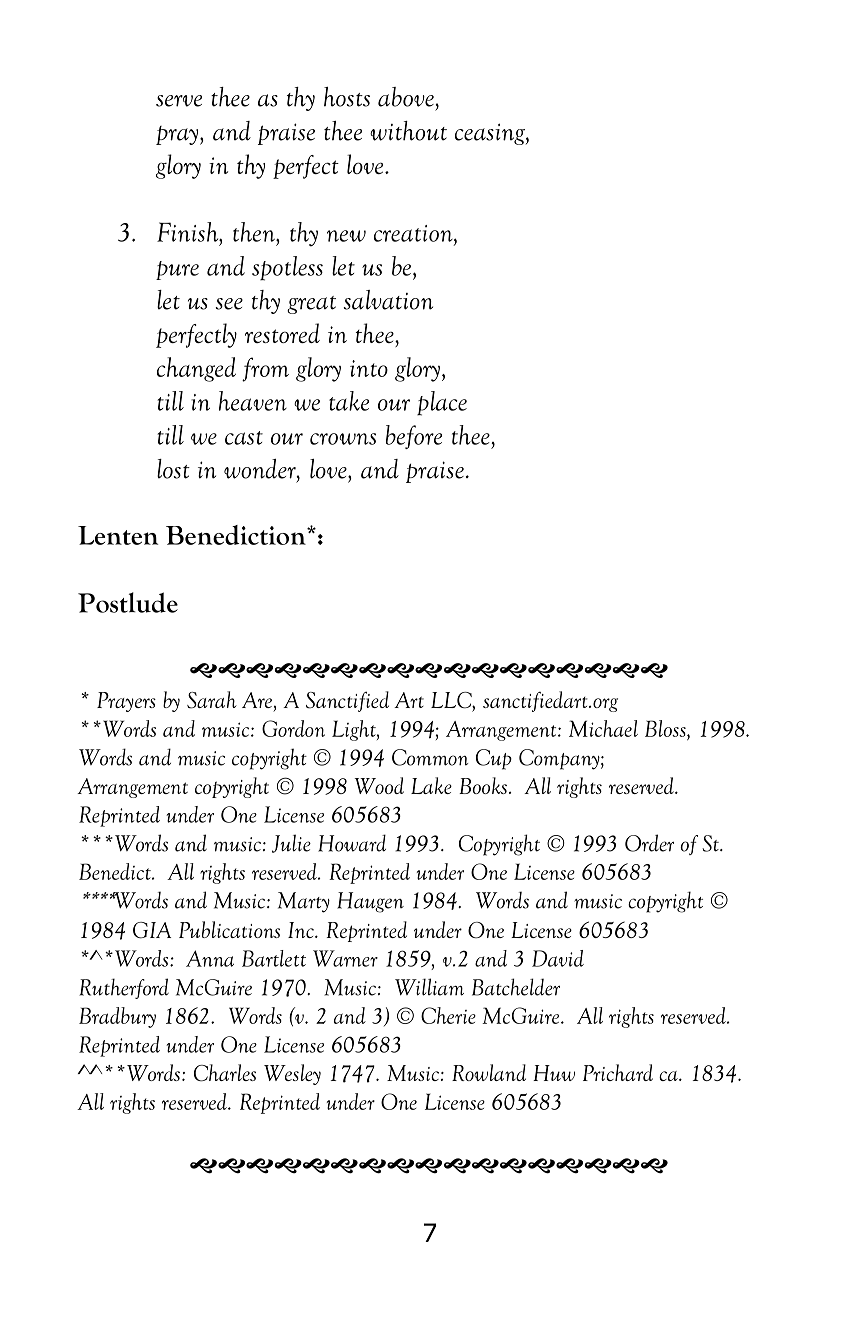 The width and height of the image is (858, 1326). What do you see at coordinates (554, 1073) in the image?
I see `Huw` at bounding box center [554, 1073].
